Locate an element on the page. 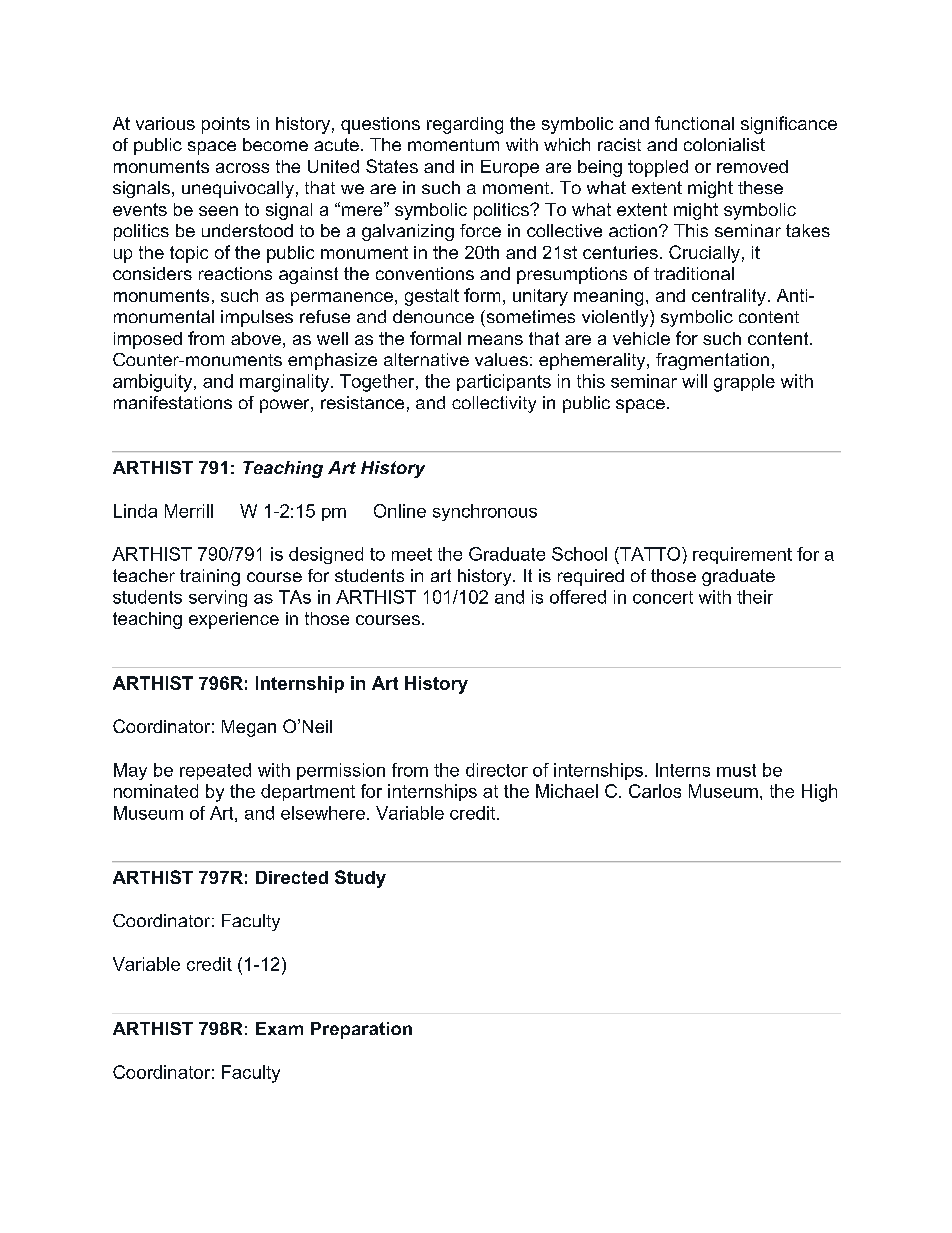 The width and height of the document is (952, 1233). meet is located at coordinates (412, 554).
